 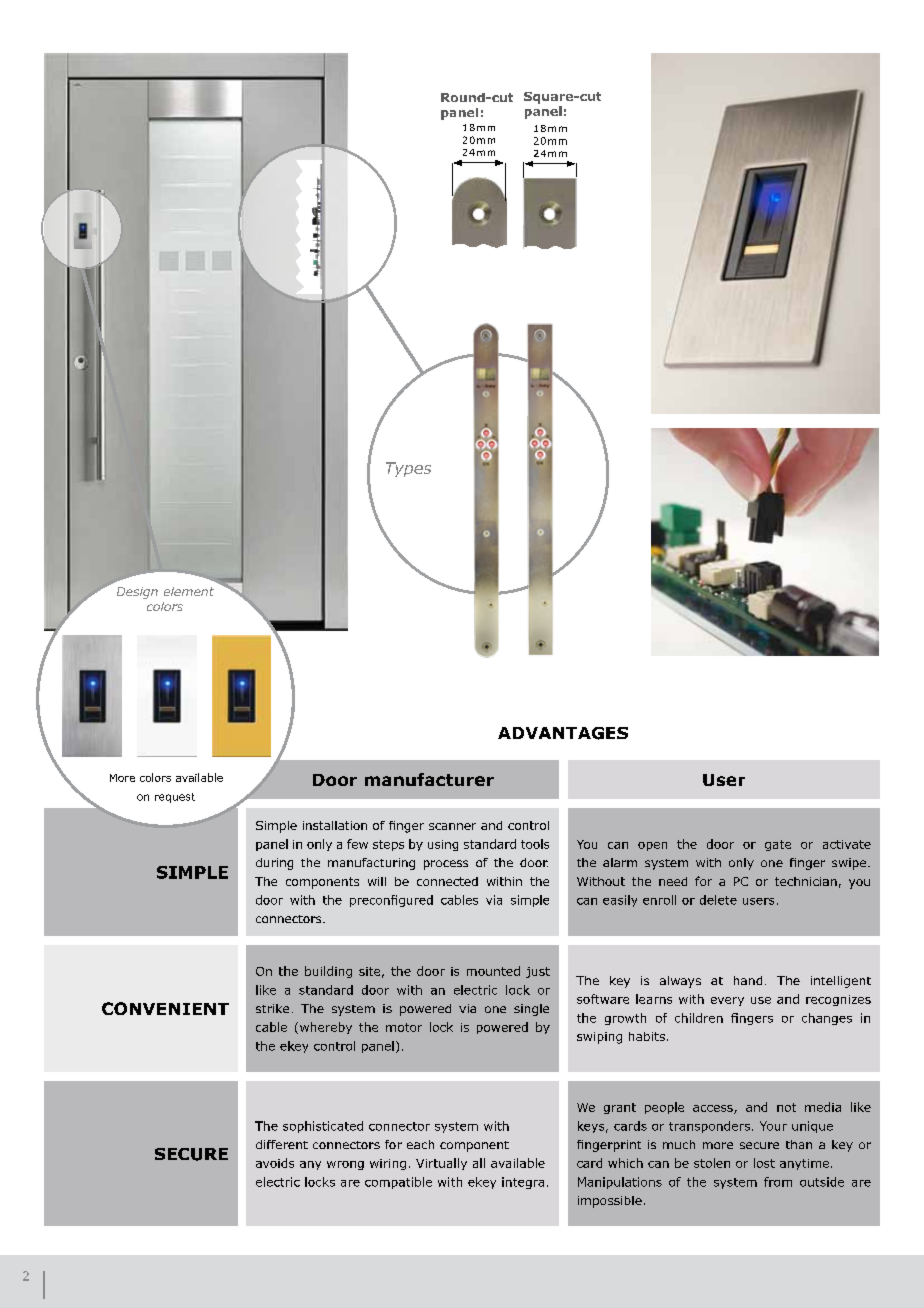 I want to click on integra, so click(x=523, y=1183).
